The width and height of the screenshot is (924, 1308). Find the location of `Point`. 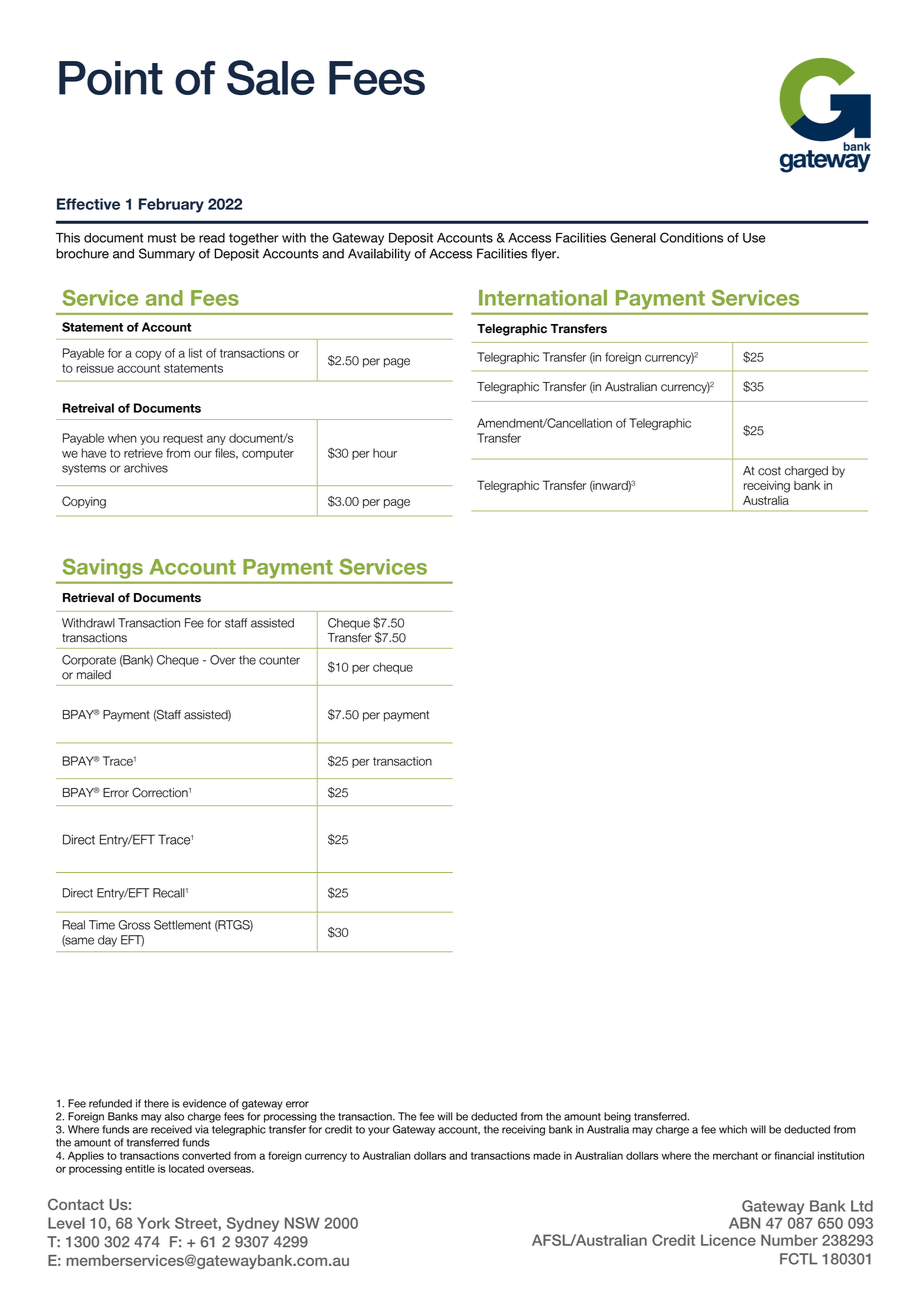

Point is located at coordinates (111, 78).
